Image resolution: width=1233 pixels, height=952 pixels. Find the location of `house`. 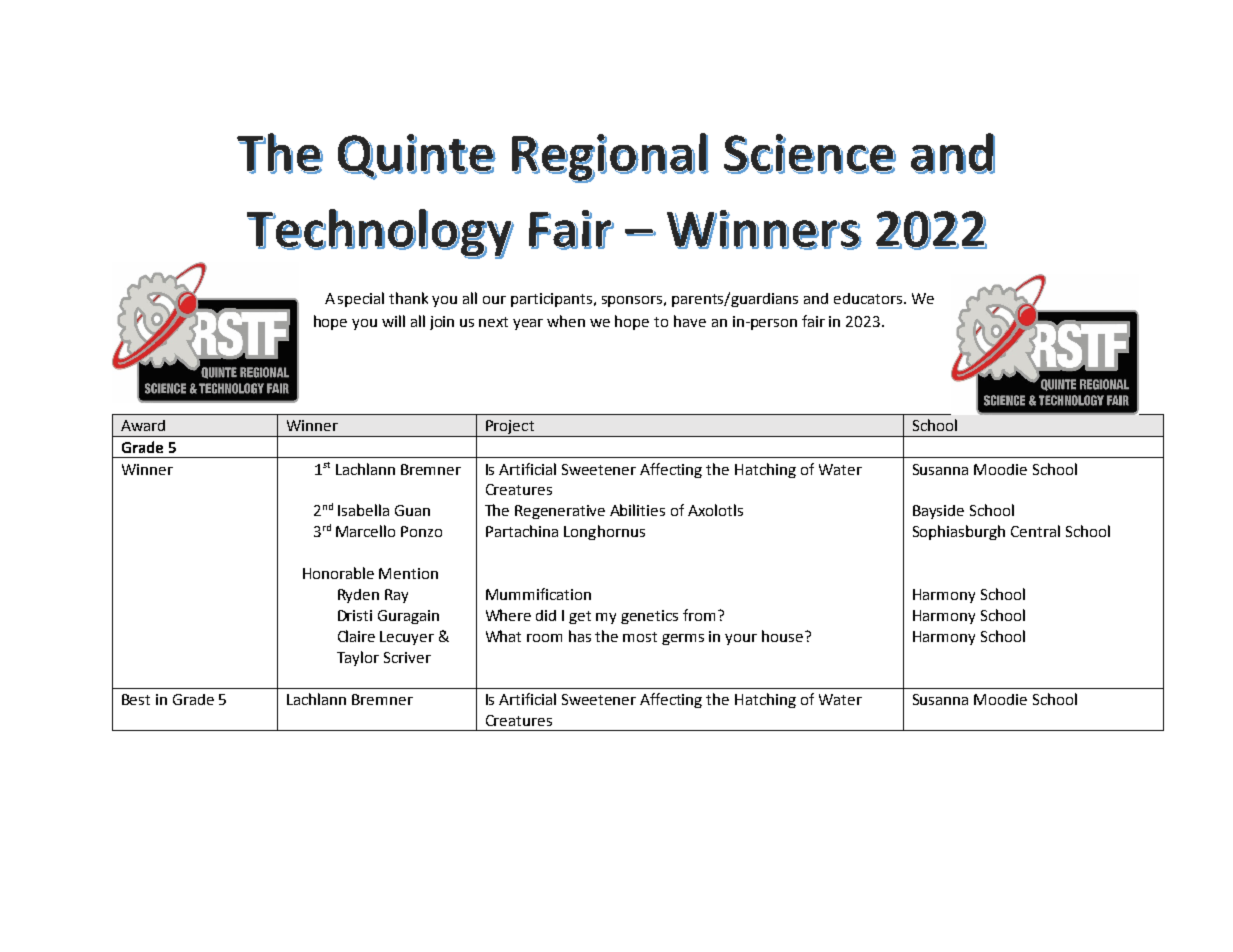

house is located at coordinates (784, 636).
